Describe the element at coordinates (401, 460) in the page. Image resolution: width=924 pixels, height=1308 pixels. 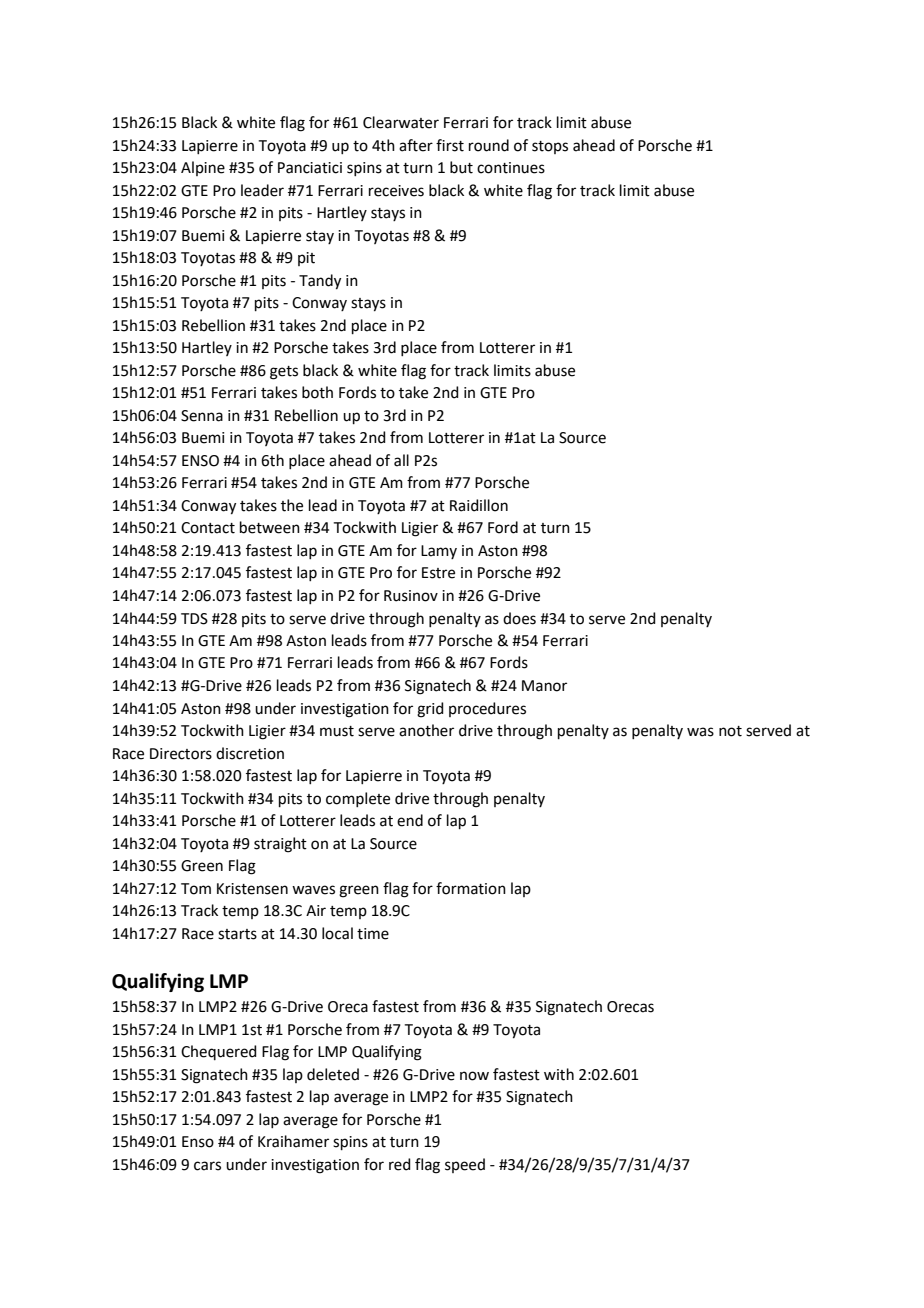
I see `all` at that location.
